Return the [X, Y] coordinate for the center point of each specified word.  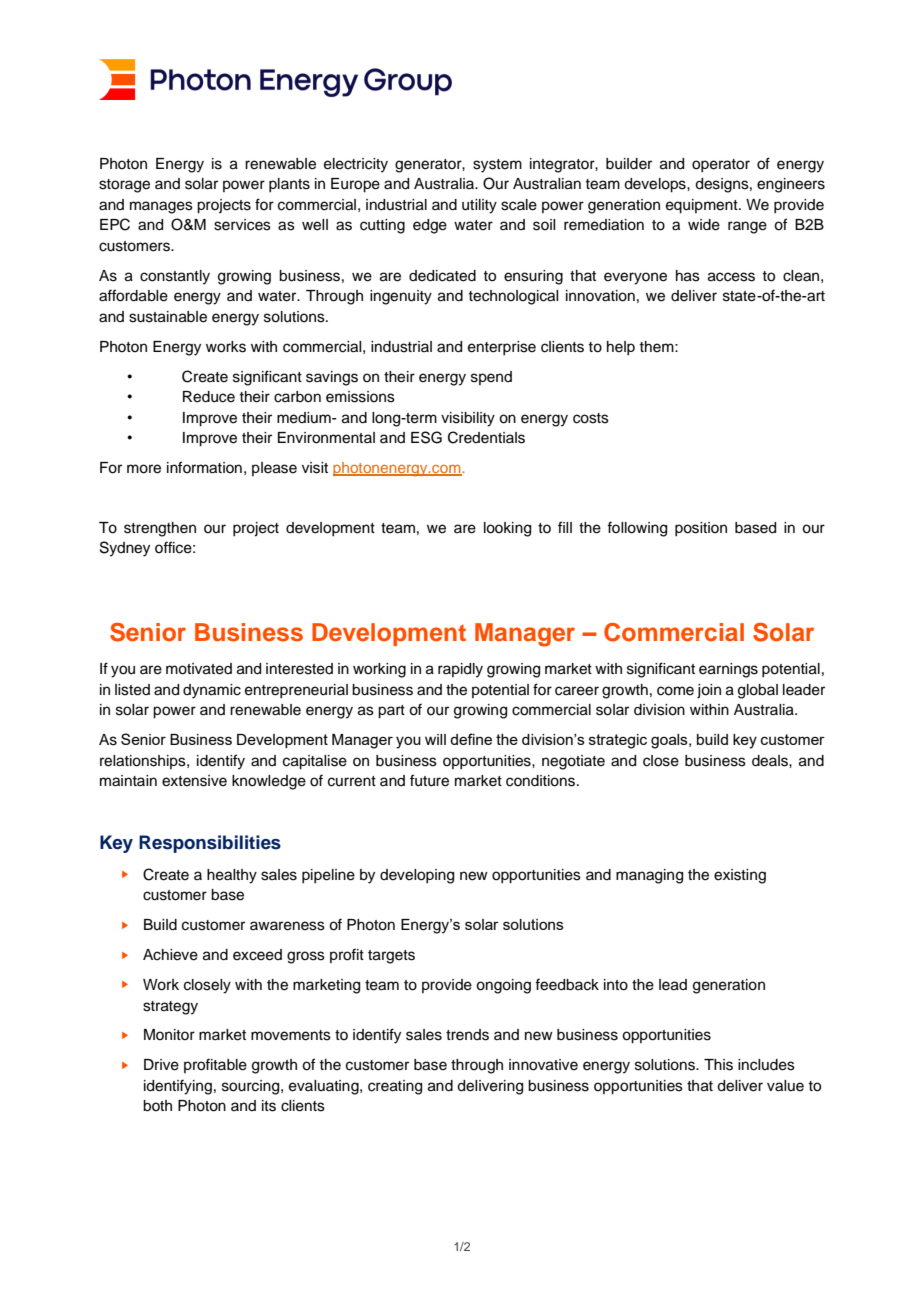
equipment [703, 206]
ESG [426, 437]
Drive [161, 1065]
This [718, 1065]
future [429, 780]
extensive [194, 781]
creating [395, 1087]
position [701, 529]
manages [161, 207]
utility [479, 206]
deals [771, 761]
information [204, 467]
